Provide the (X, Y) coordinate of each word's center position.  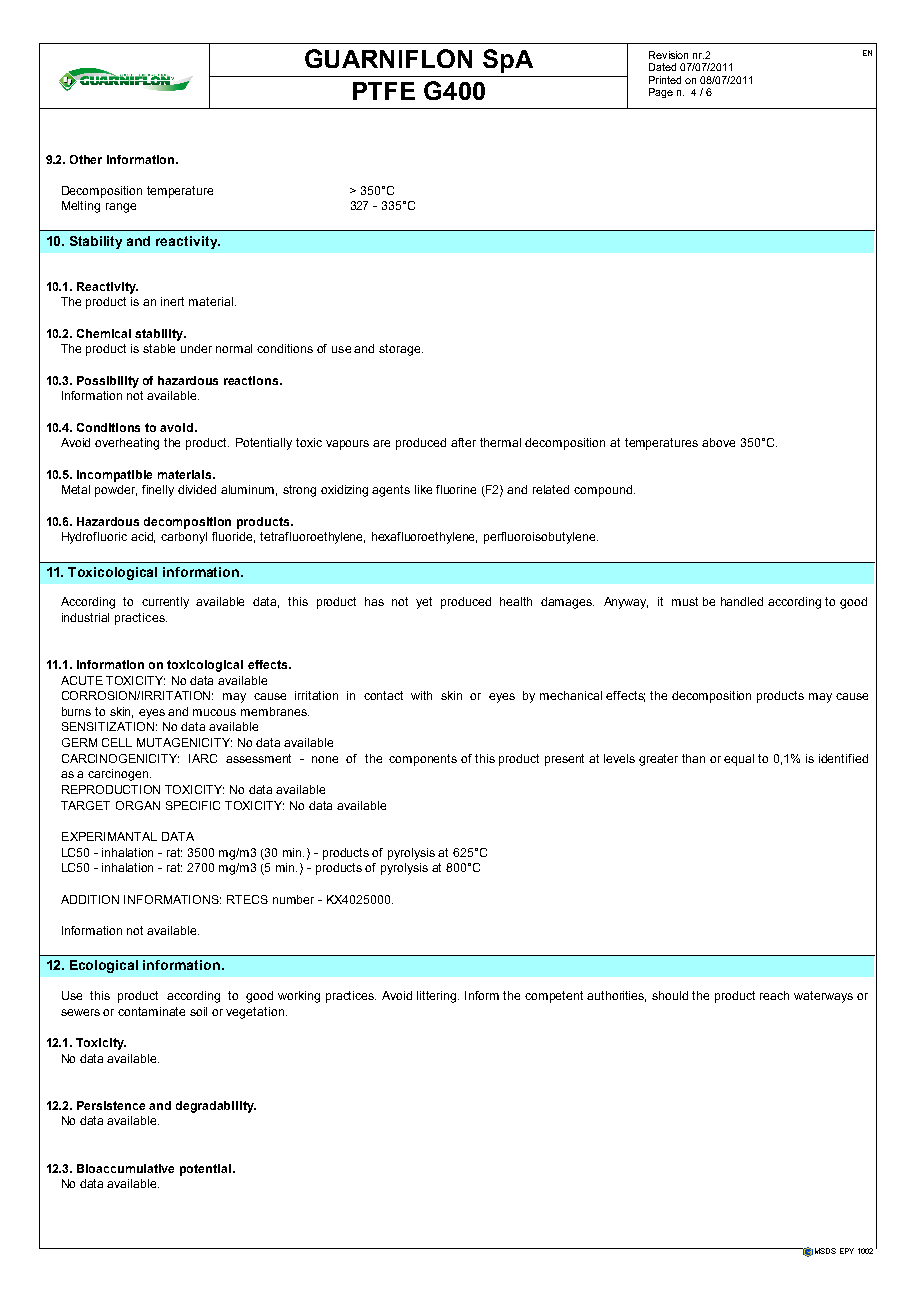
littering (438, 997)
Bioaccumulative (125, 1168)
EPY (847, 1251)
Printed (665, 80)
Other (86, 159)
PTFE (384, 91)
